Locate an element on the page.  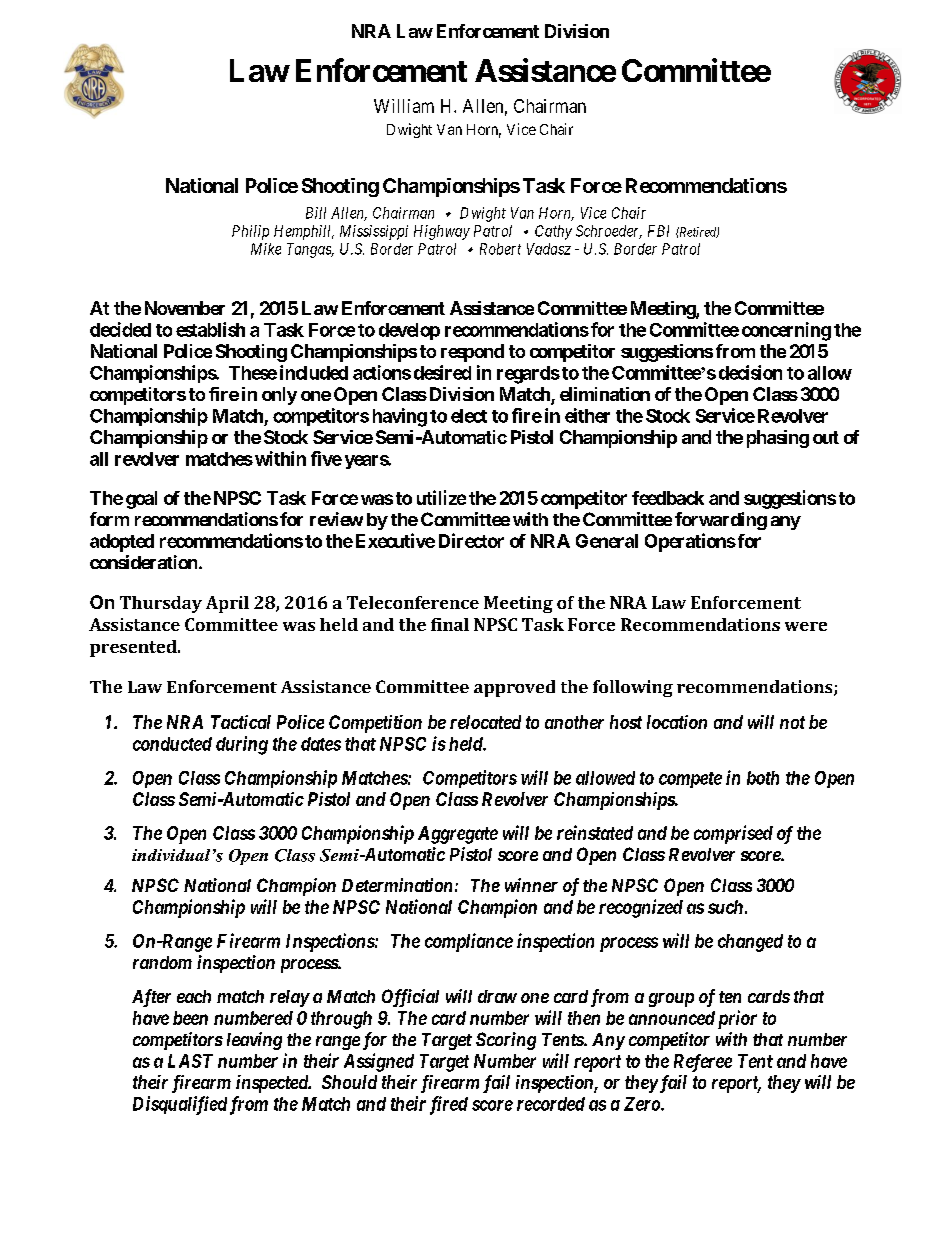
elect is located at coordinates (469, 416).
